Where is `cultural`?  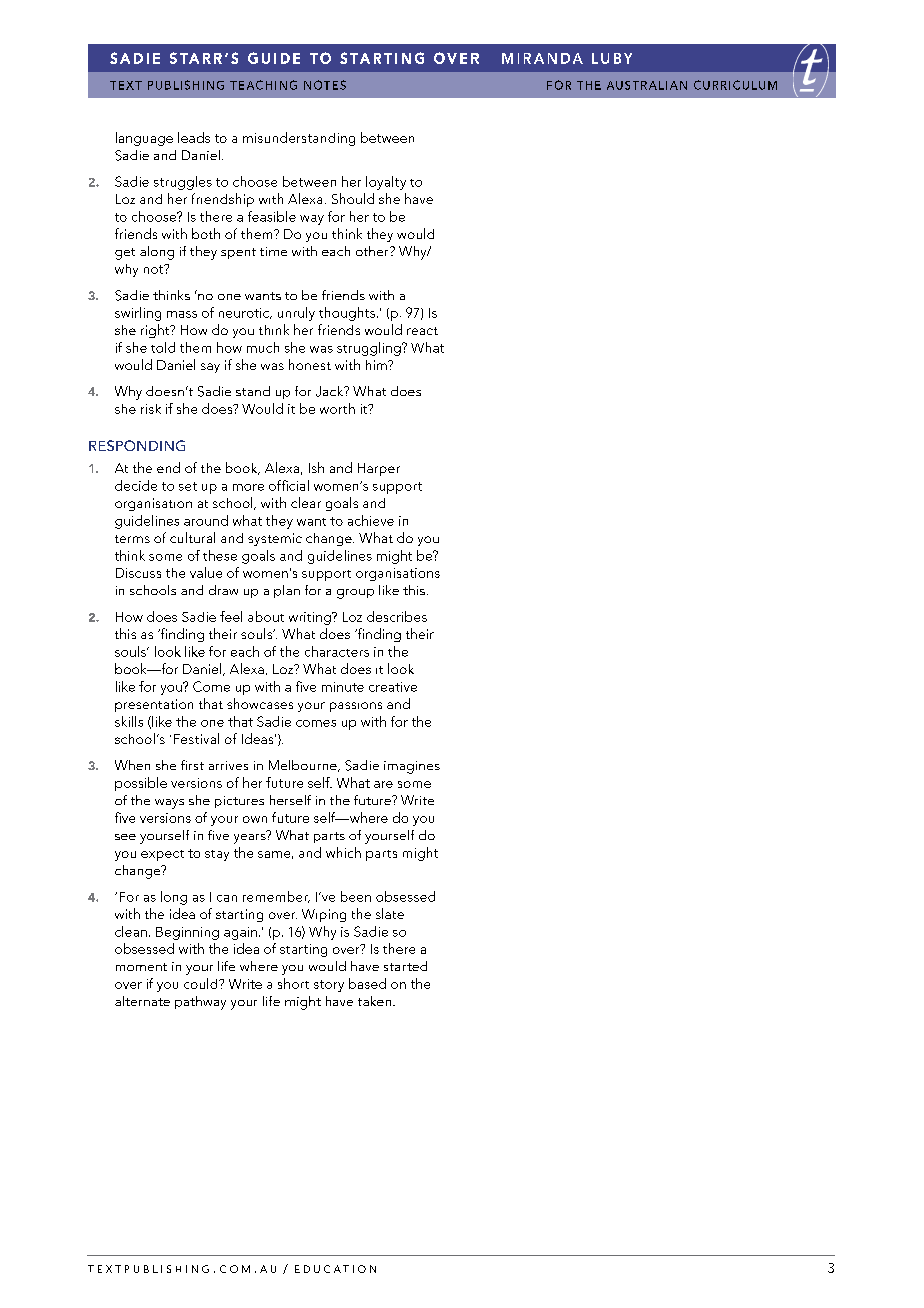 cultural is located at coordinates (192, 537).
